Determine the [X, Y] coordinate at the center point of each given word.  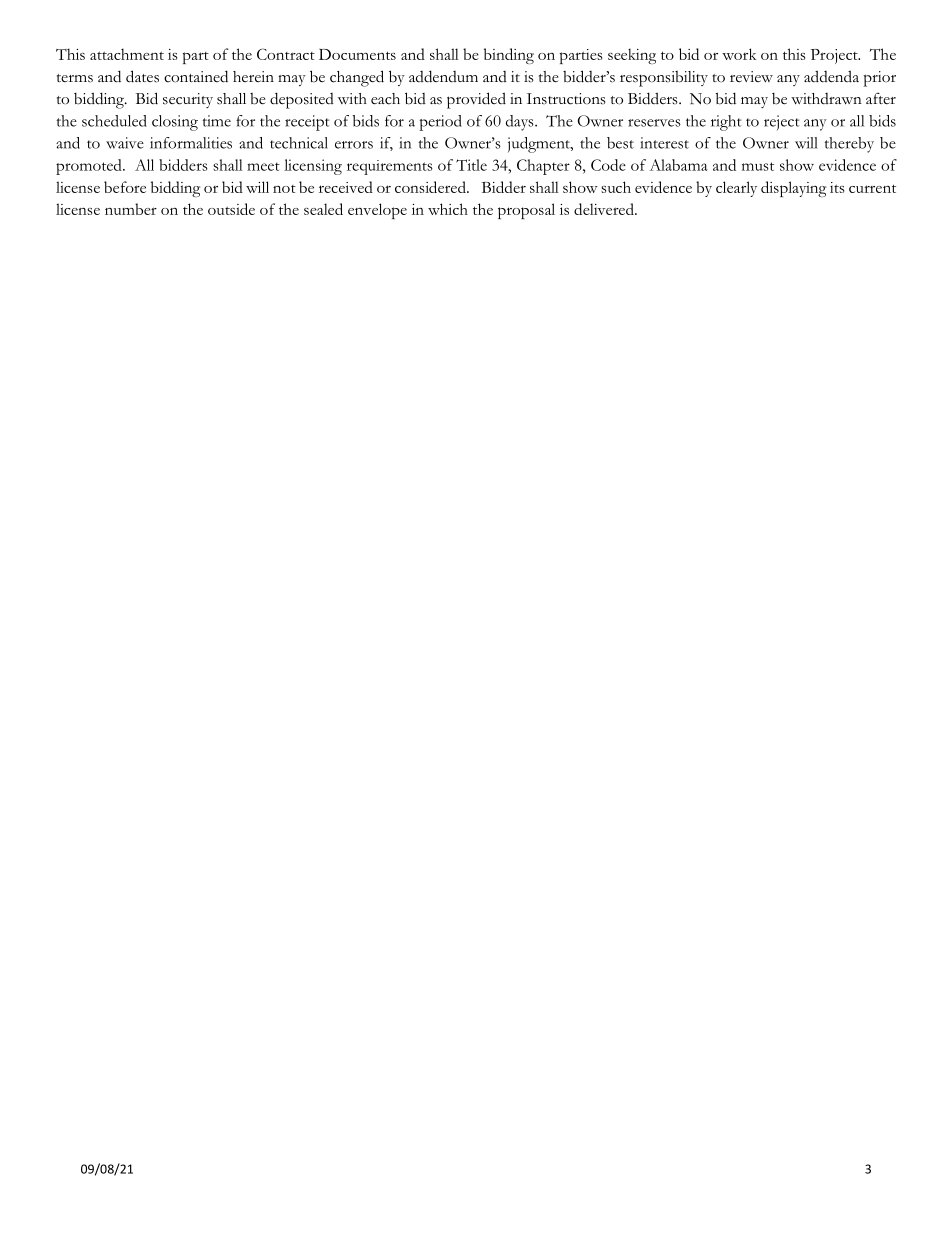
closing [175, 123]
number [131, 209]
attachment [127, 54]
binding [509, 56]
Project [835, 56]
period [440, 123]
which [448, 209]
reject [782, 122]
